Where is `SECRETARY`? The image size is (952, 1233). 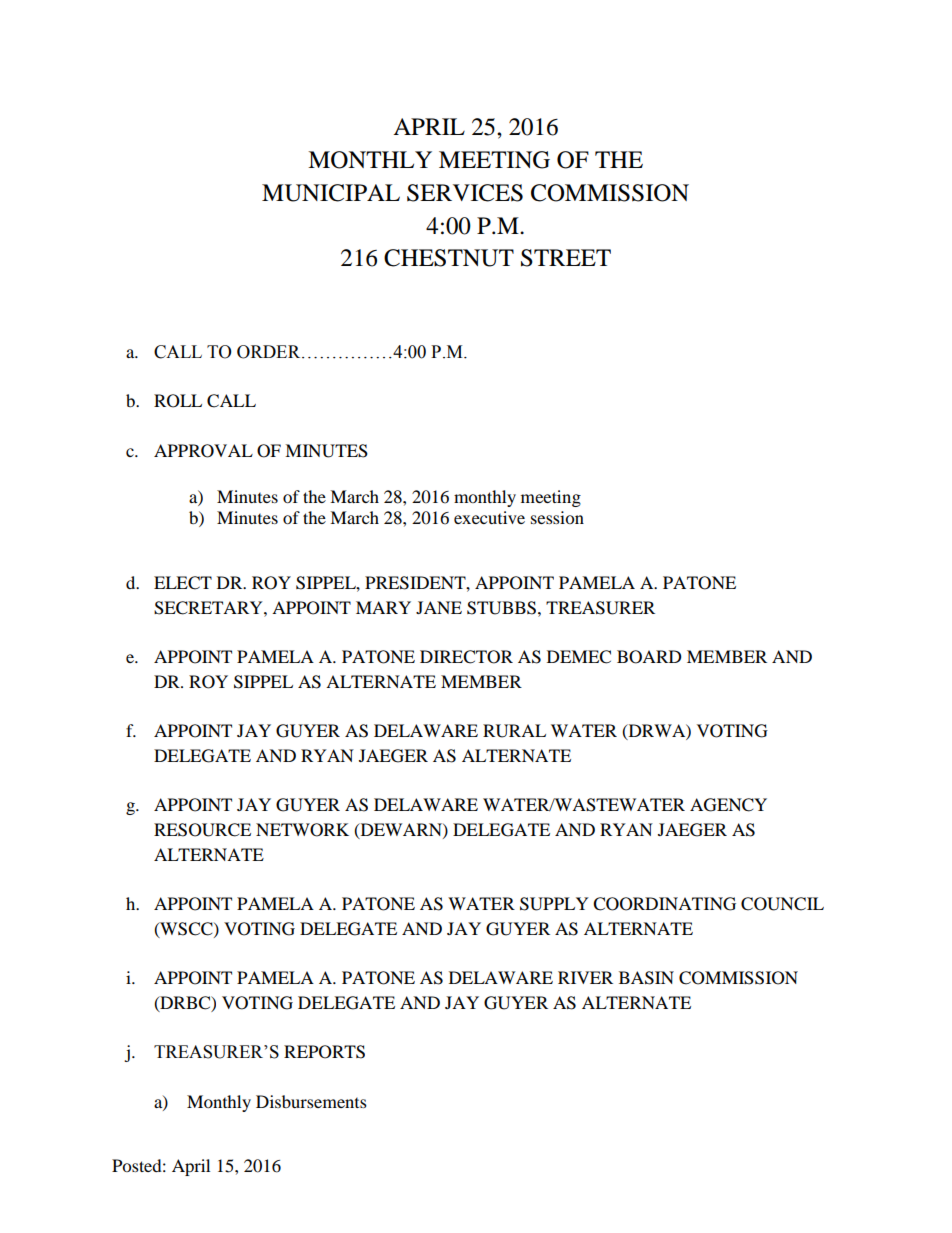
SECRETARY is located at coordinates (209, 608).
